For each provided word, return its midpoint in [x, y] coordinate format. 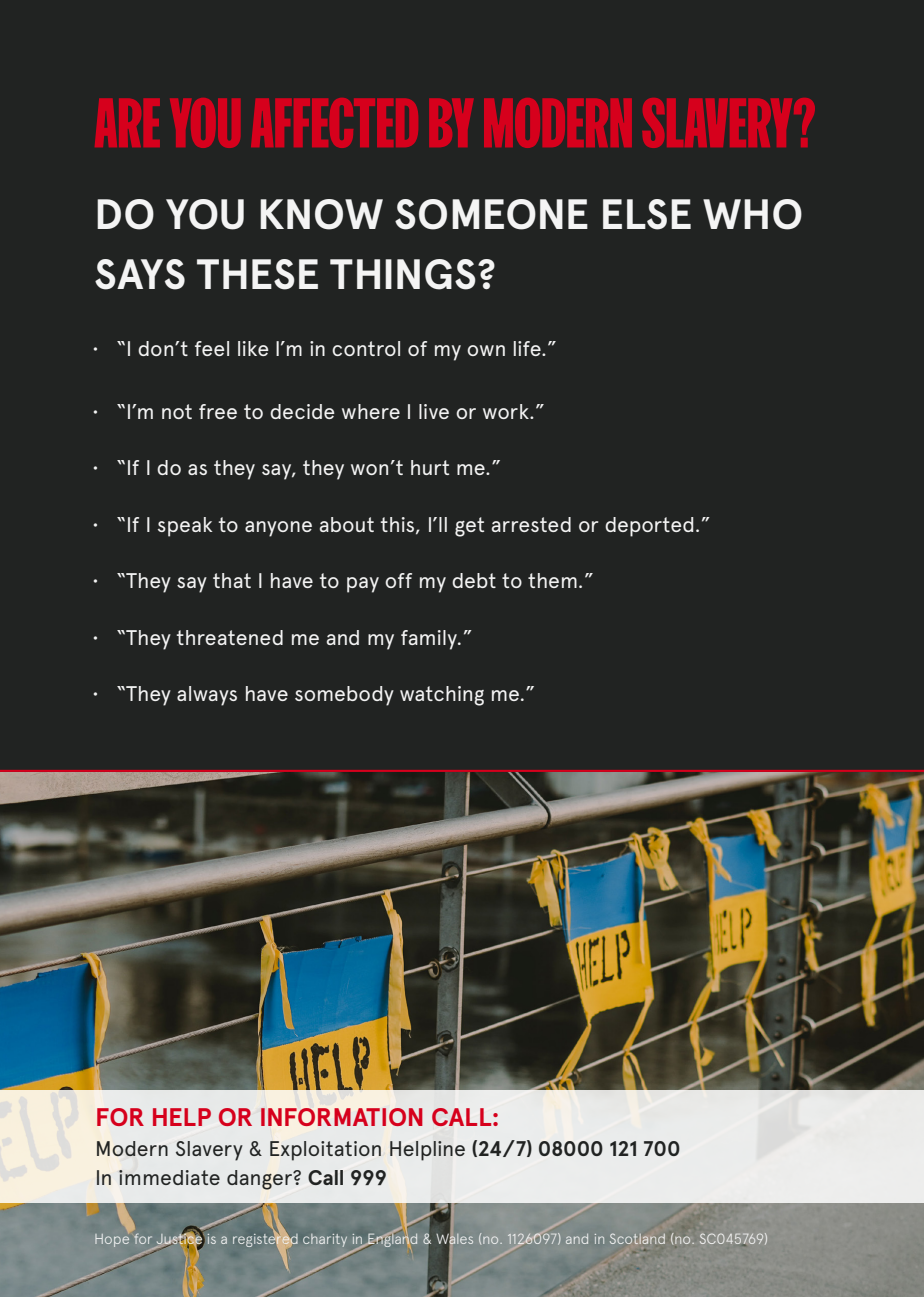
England [391, 1239]
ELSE [647, 214]
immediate [169, 1177]
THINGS [403, 274]
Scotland [637, 1239]
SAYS [140, 274]
